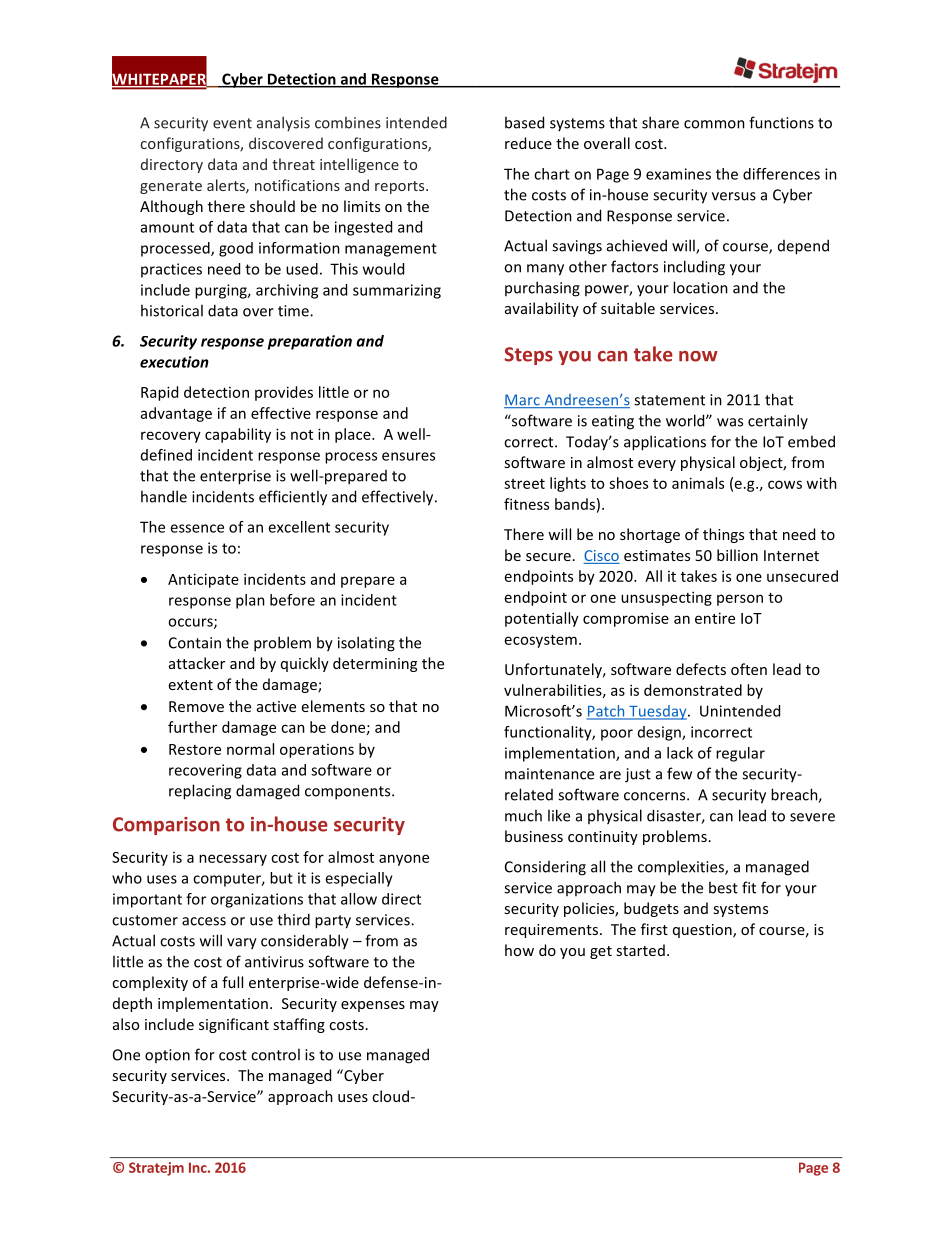 The image size is (952, 1233). I want to click on was, so click(730, 422).
